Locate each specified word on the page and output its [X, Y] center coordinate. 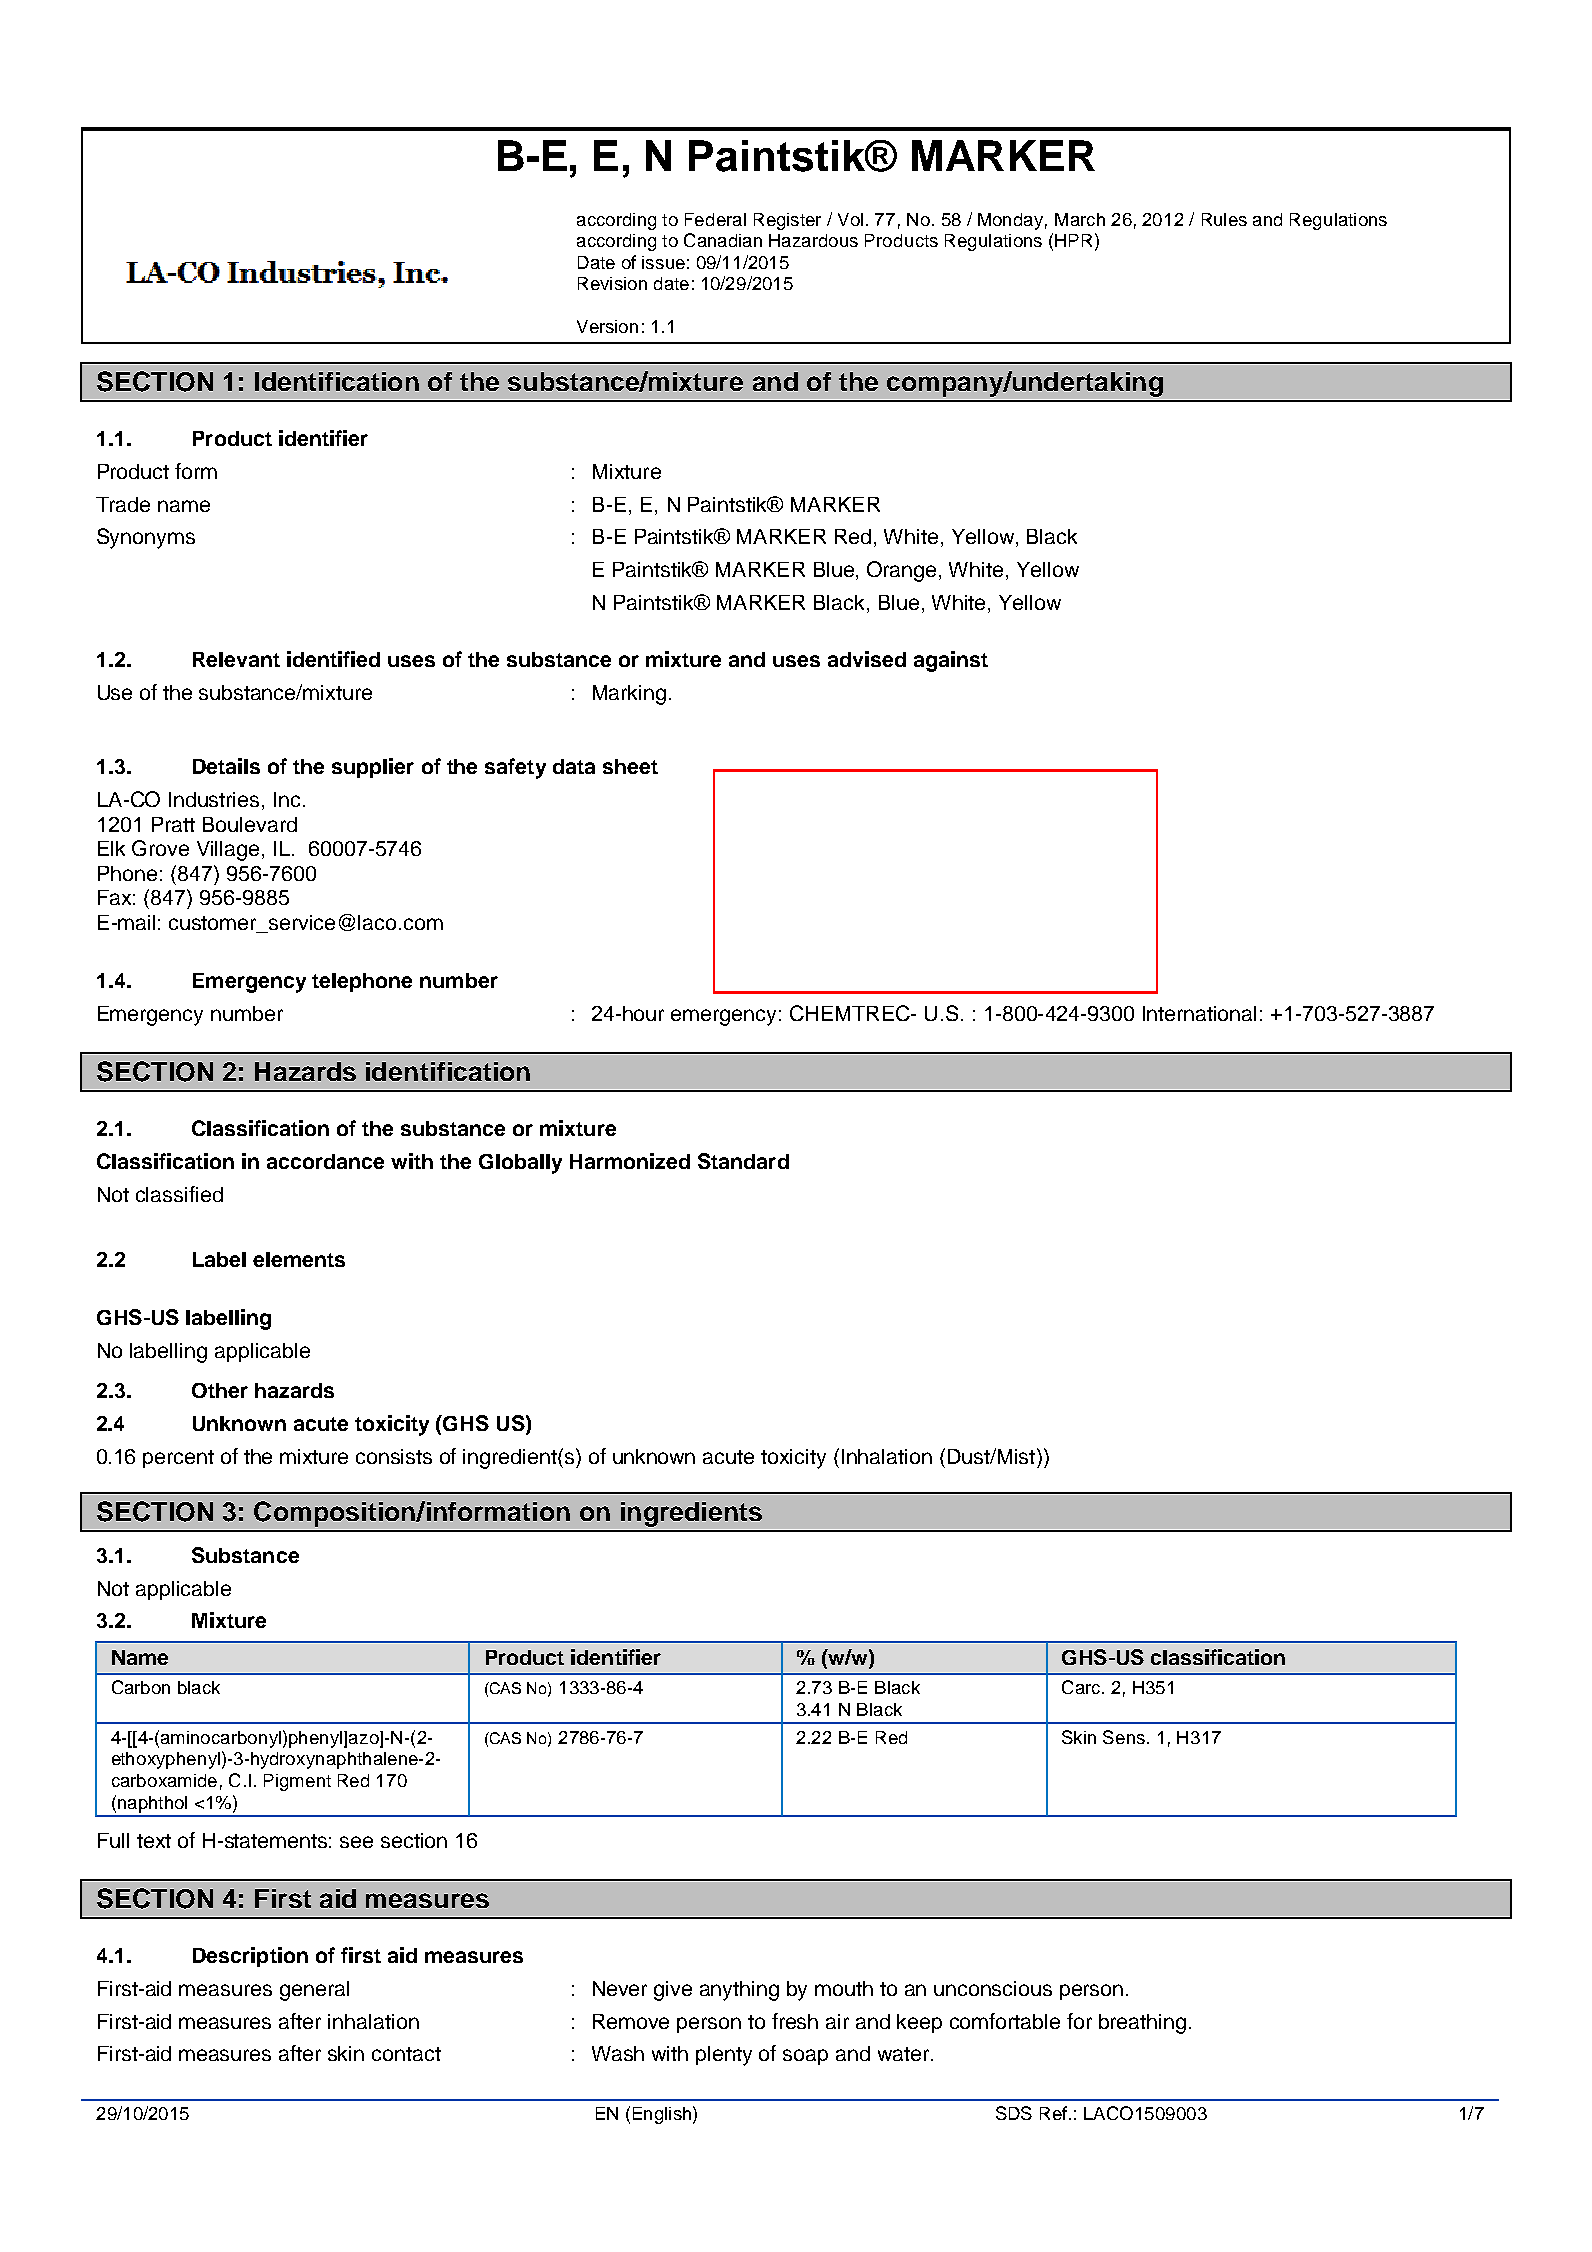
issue [663, 262]
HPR [1073, 240]
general [314, 1991]
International [1199, 1013]
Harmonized [630, 1161]
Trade [123, 504]
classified [179, 1194]
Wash [618, 2053]
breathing [1142, 2024]
